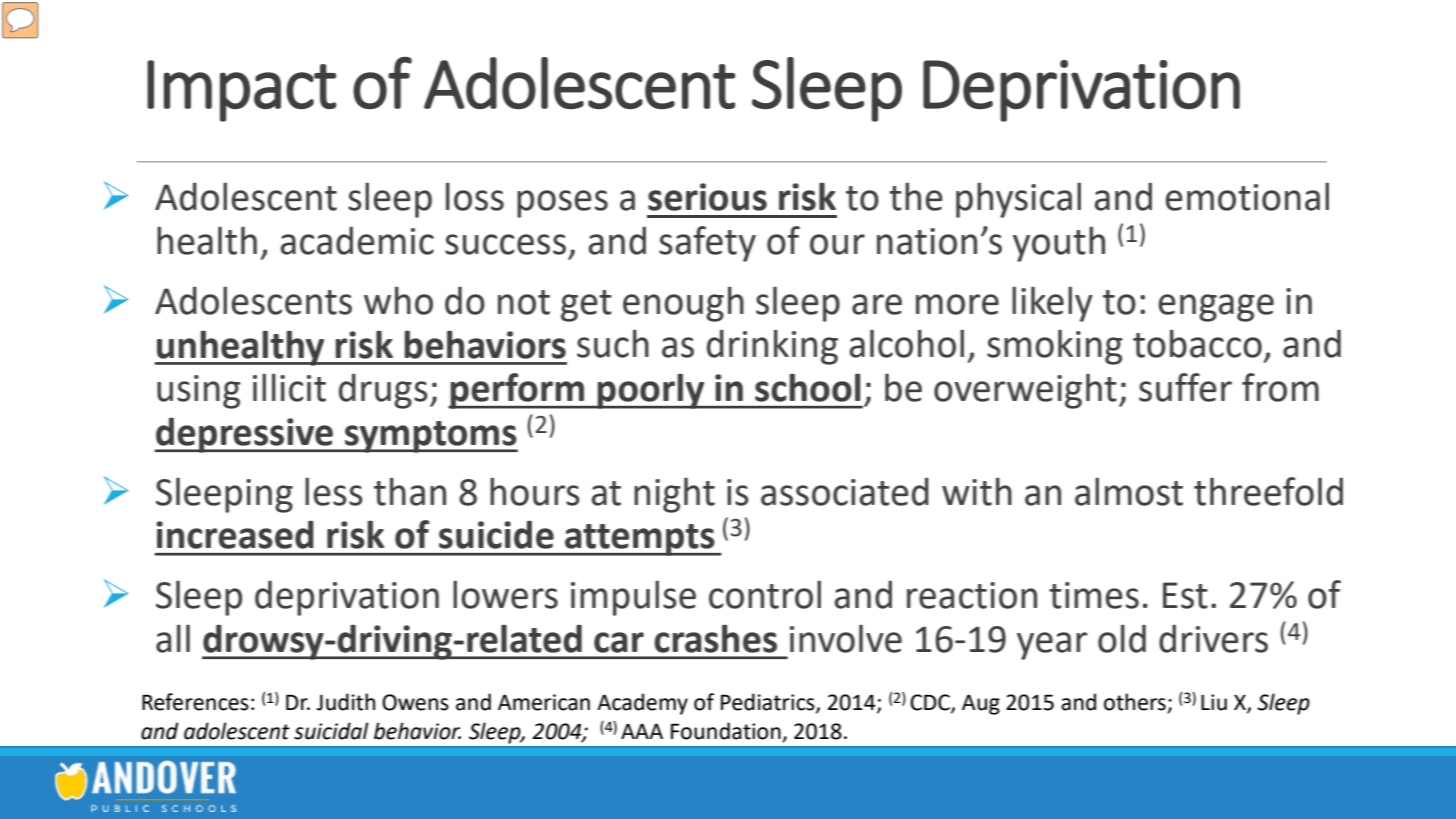 The image size is (1456, 819). What do you see at coordinates (241, 91) in the screenshot?
I see `Impact` at bounding box center [241, 91].
